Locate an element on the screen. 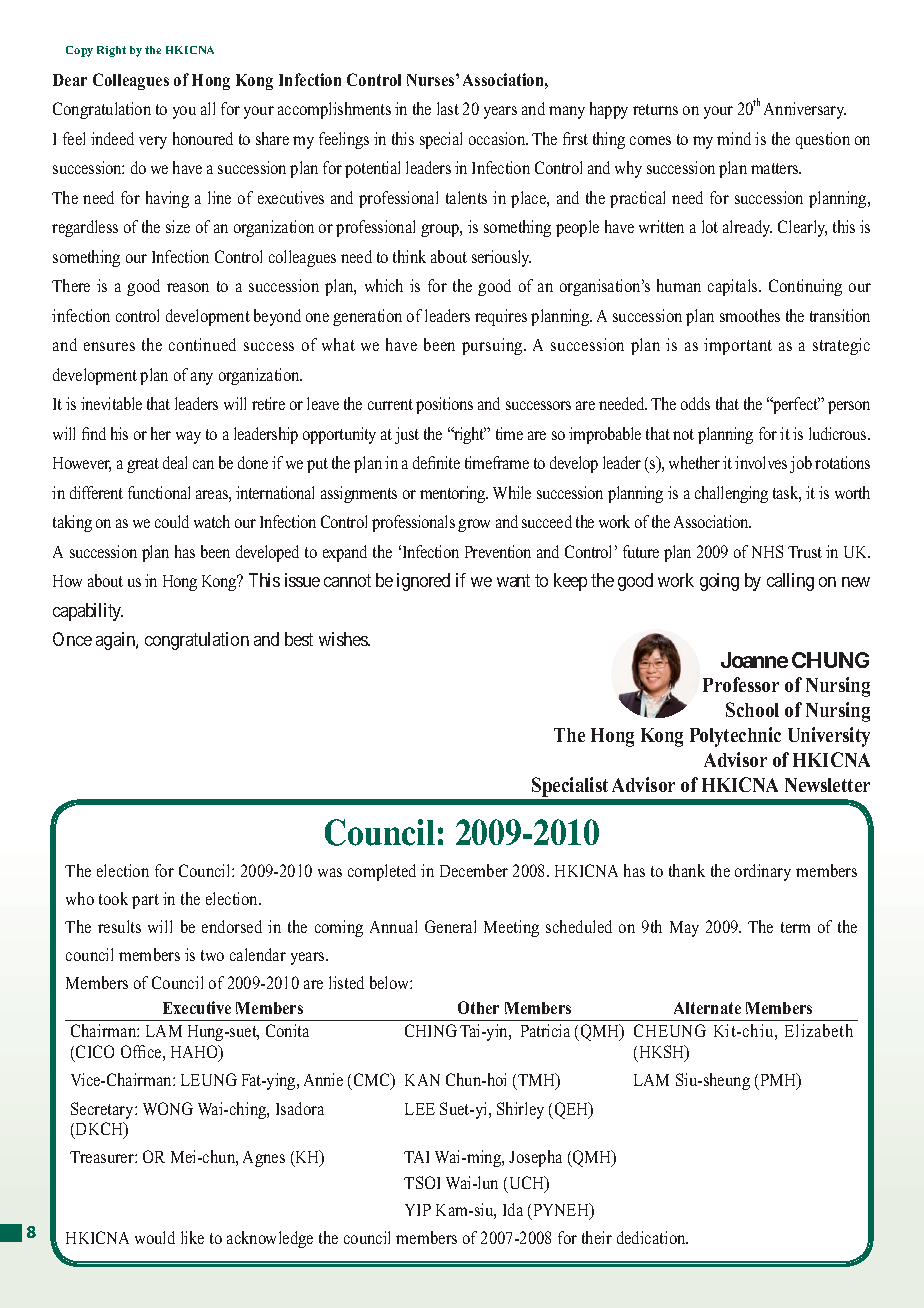  Nurses is located at coordinates (432, 80).
